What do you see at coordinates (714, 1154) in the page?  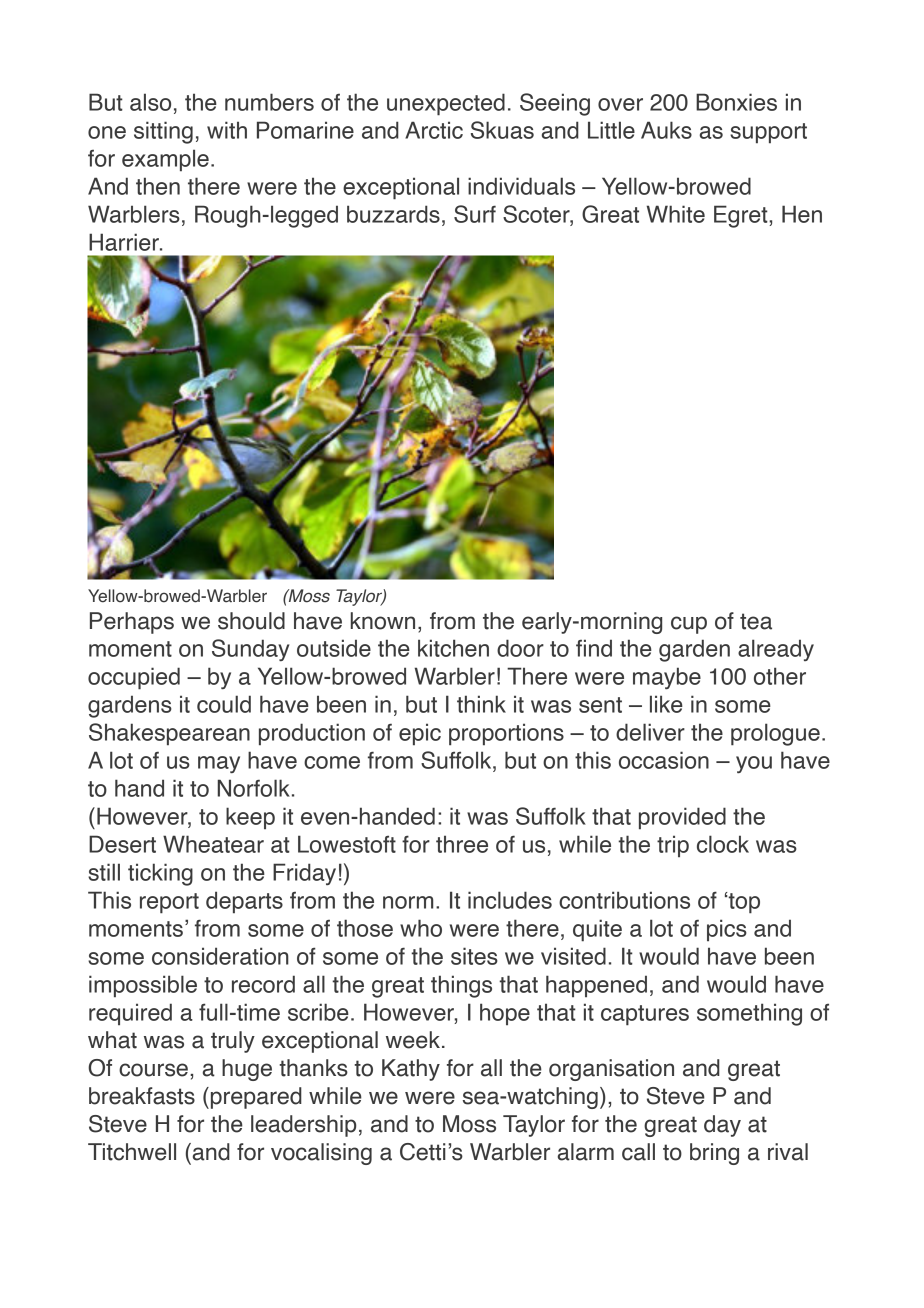 I see `bring` at bounding box center [714, 1154].
